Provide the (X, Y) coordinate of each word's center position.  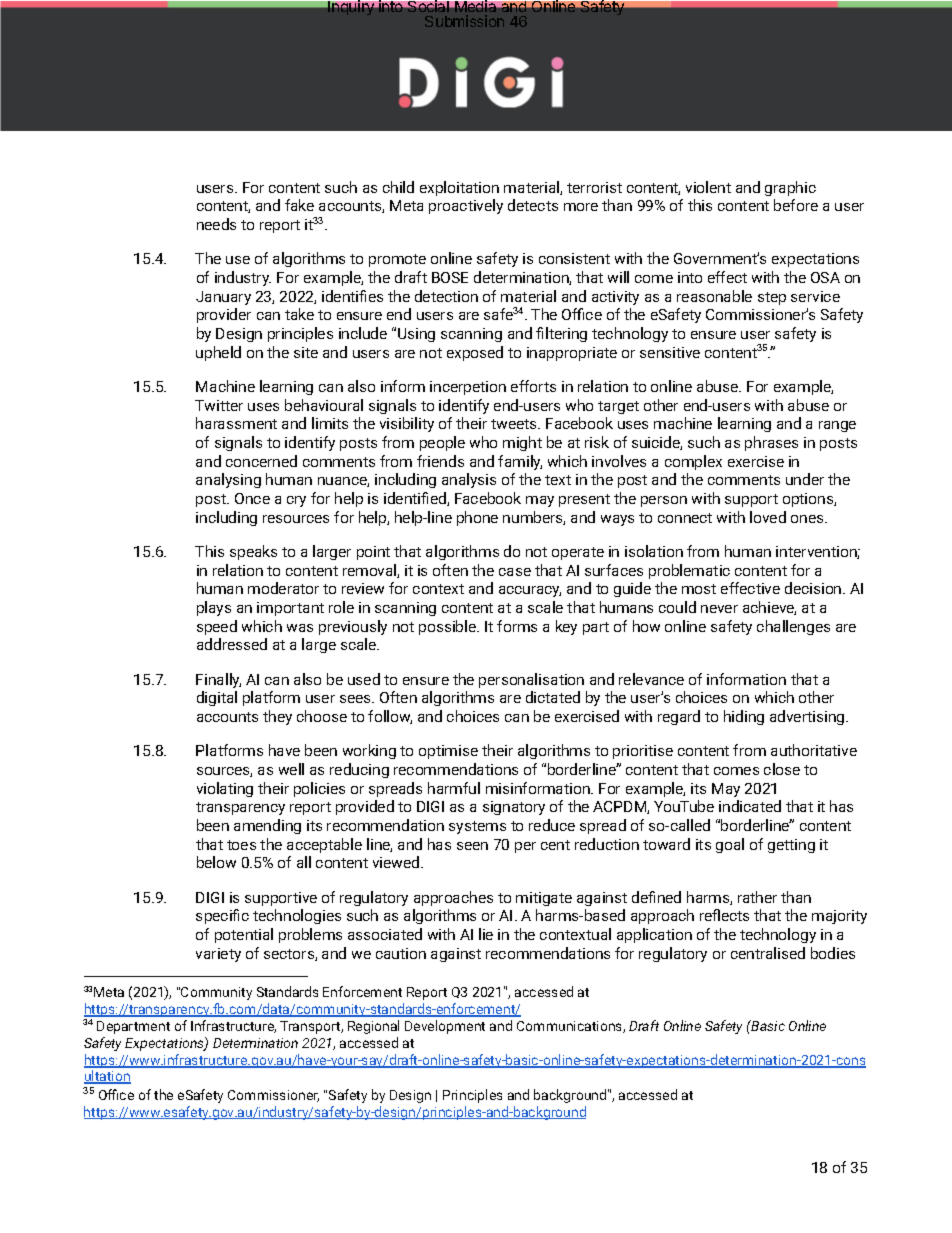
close (782, 769)
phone (477, 518)
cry (296, 501)
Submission (464, 21)
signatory (514, 808)
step (772, 298)
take (299, 314)
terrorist (594, 187)
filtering (561, 334)
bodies (833, 953)
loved (768, 517)
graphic (790, 188)
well (291, 769)
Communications (570, 1027)
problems (310, 935)
